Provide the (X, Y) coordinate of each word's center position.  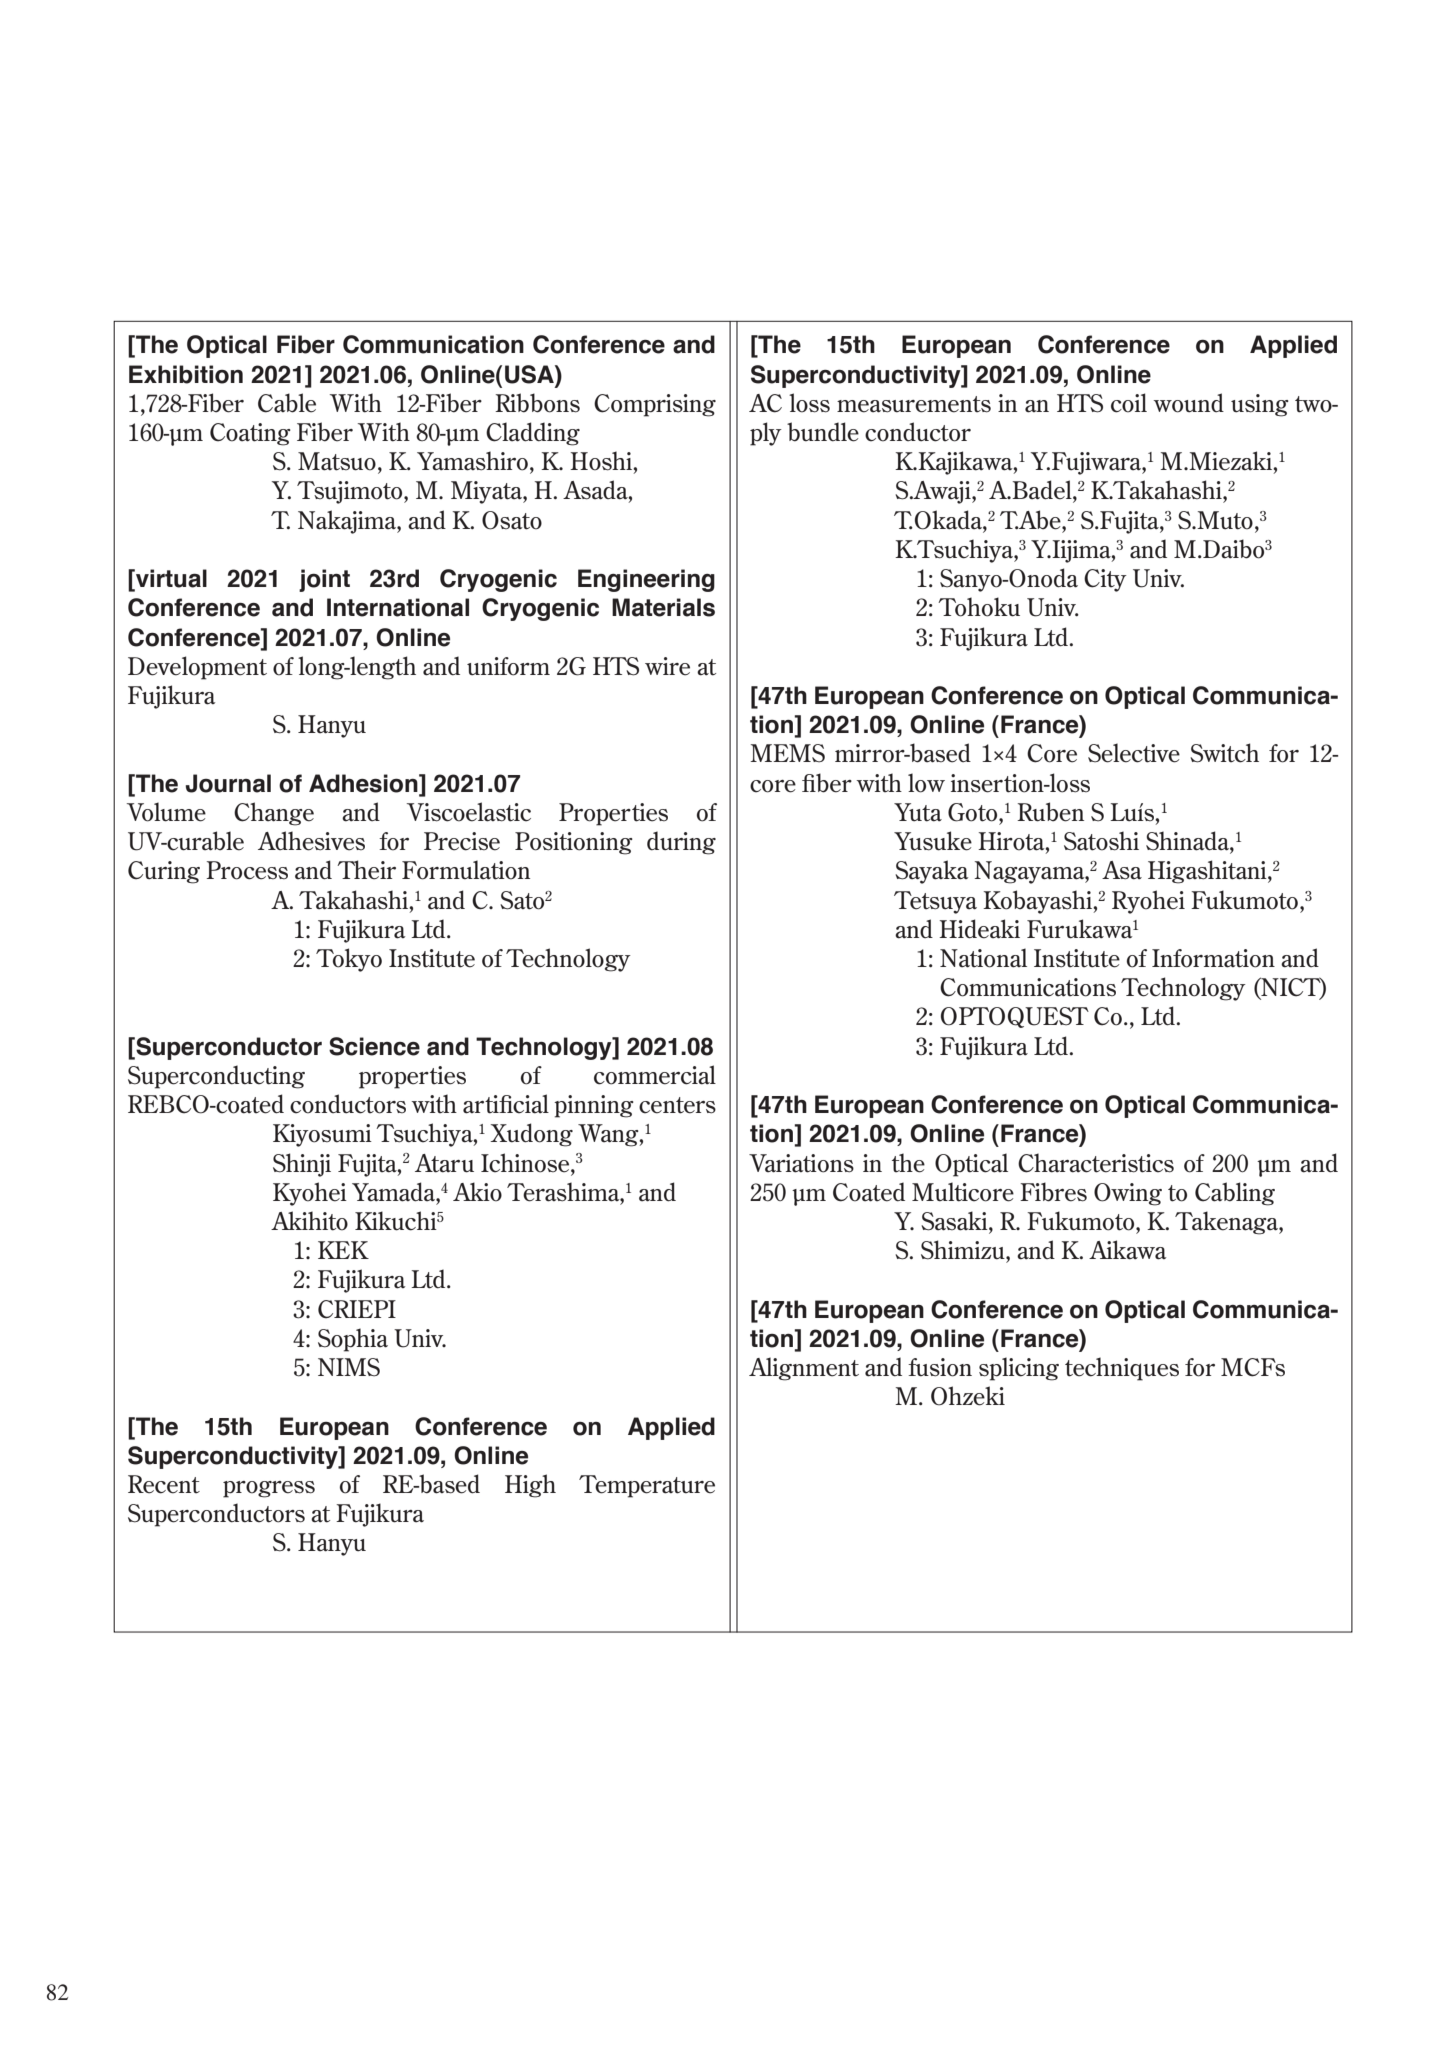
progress (269, 1489)
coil (1129, 403)
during (681, 843)
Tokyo (349, 960)
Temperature (647, 1486)
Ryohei (1148, 902)
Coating (250, 434)
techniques (1122, 1369)
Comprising (655, 405)
